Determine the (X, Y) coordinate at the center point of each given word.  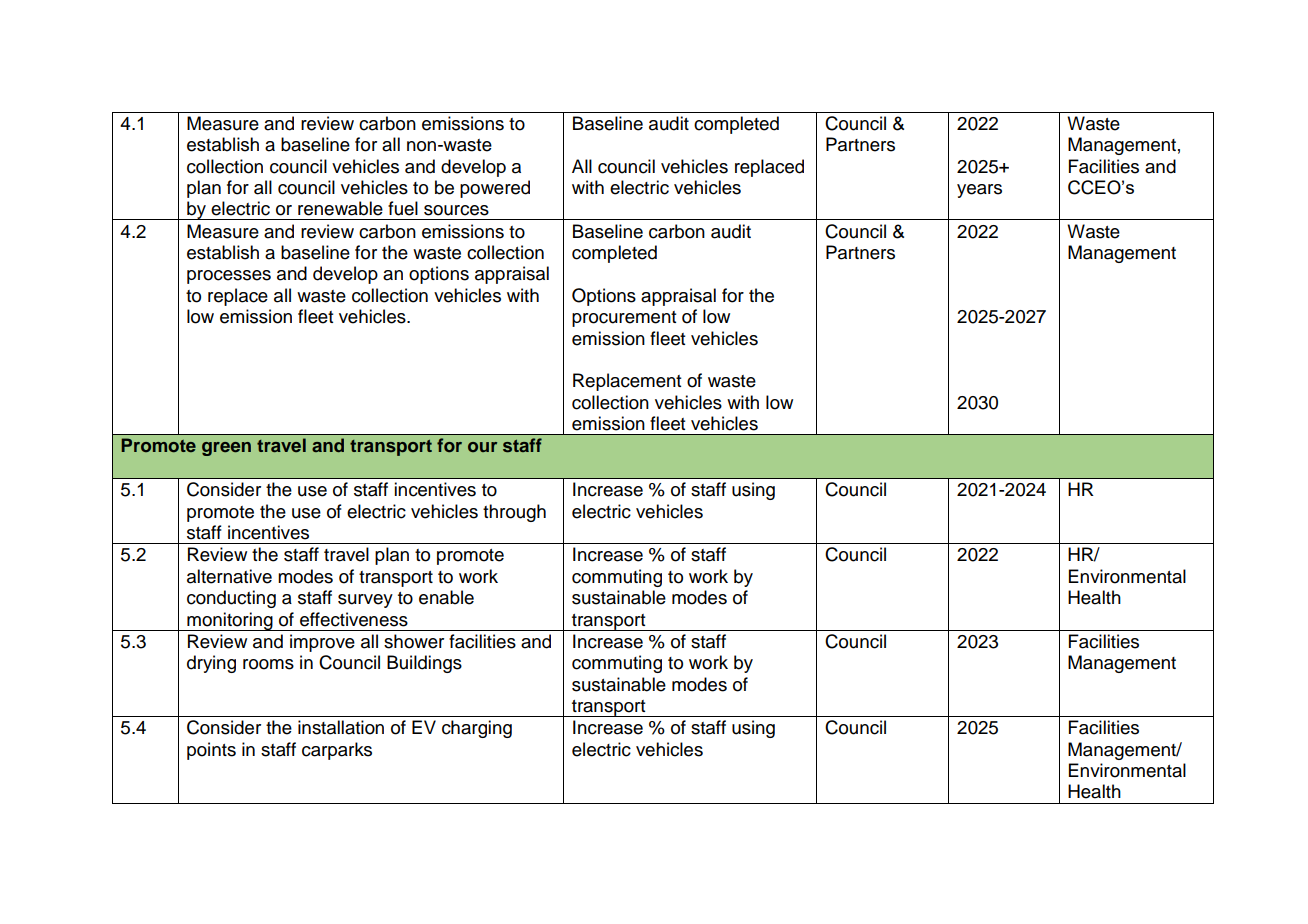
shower (414, 641)
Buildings (424, 664)
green (226, 449)
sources (456, 210)
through (514, 513)
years (979, 191)
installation (341, 727)
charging (477, 729)
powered (495, 189)
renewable (340, 208)
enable (446, 597)
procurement (624, 319)
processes (229, 277)
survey (365, 601)
